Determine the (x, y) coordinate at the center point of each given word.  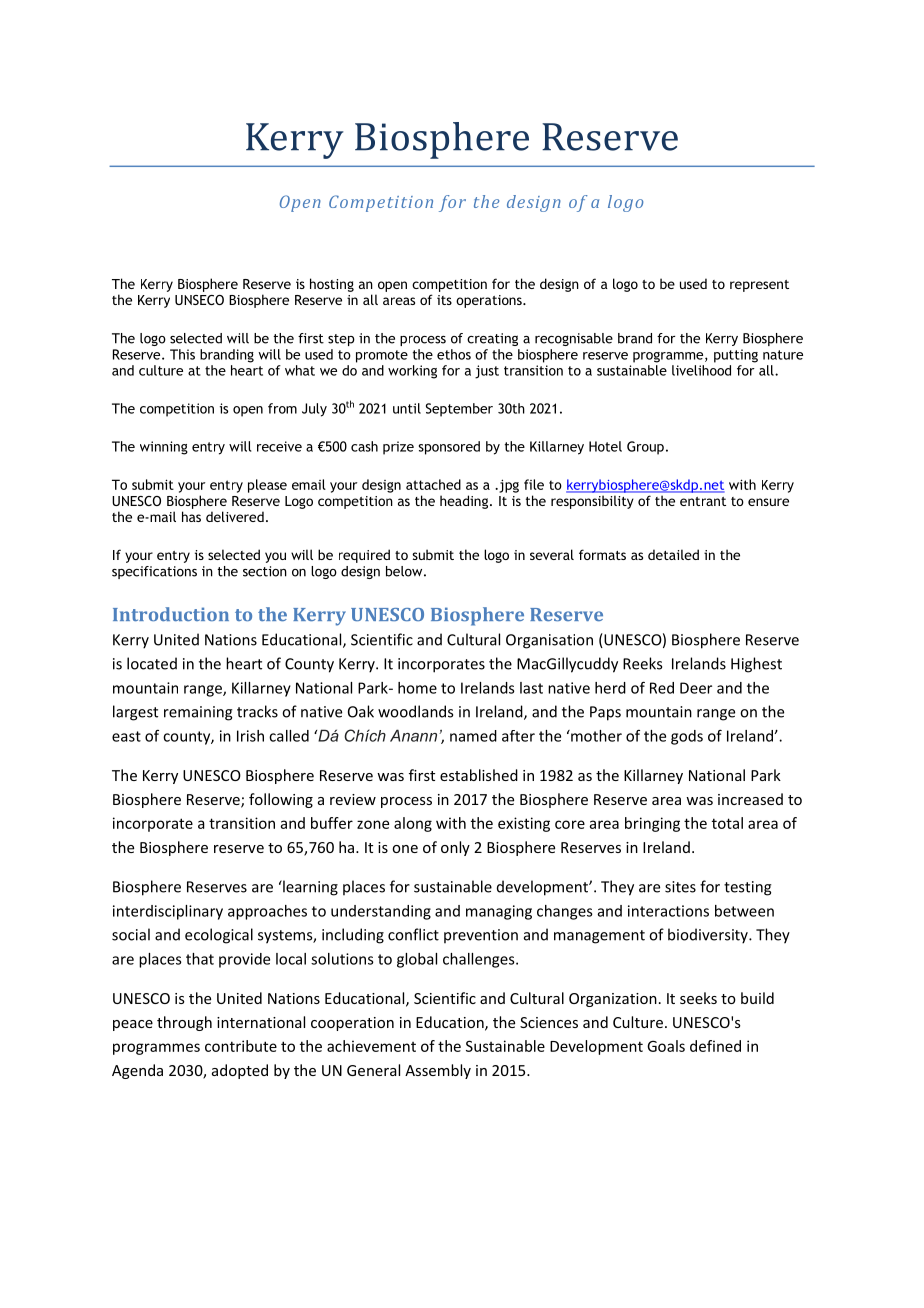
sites (680, 887)
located (152, 663)
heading (465, 502)
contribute (241, 1046)
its (444, 300)
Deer (696, 688)
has (191, 516)
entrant (703, 501)
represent (759, 286)
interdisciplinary (168, 912)
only (455, 848)
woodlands (415, 711)
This (182, 354)
